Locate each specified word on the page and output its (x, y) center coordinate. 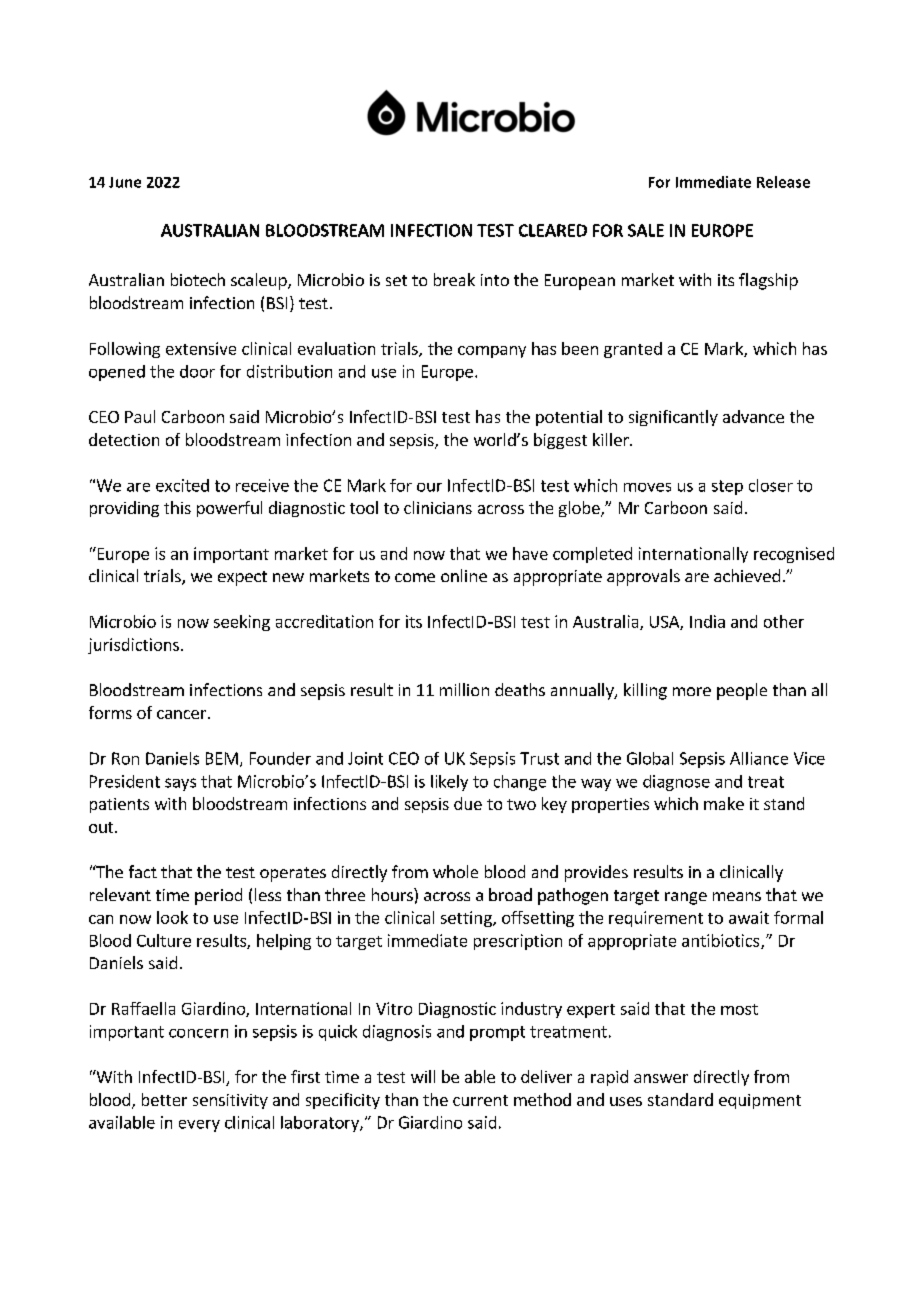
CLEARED (553, 230)
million (464, 689)
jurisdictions (133, 646)
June (125, 182)
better (164, 1099)
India (707, 621)
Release (783, 182)
